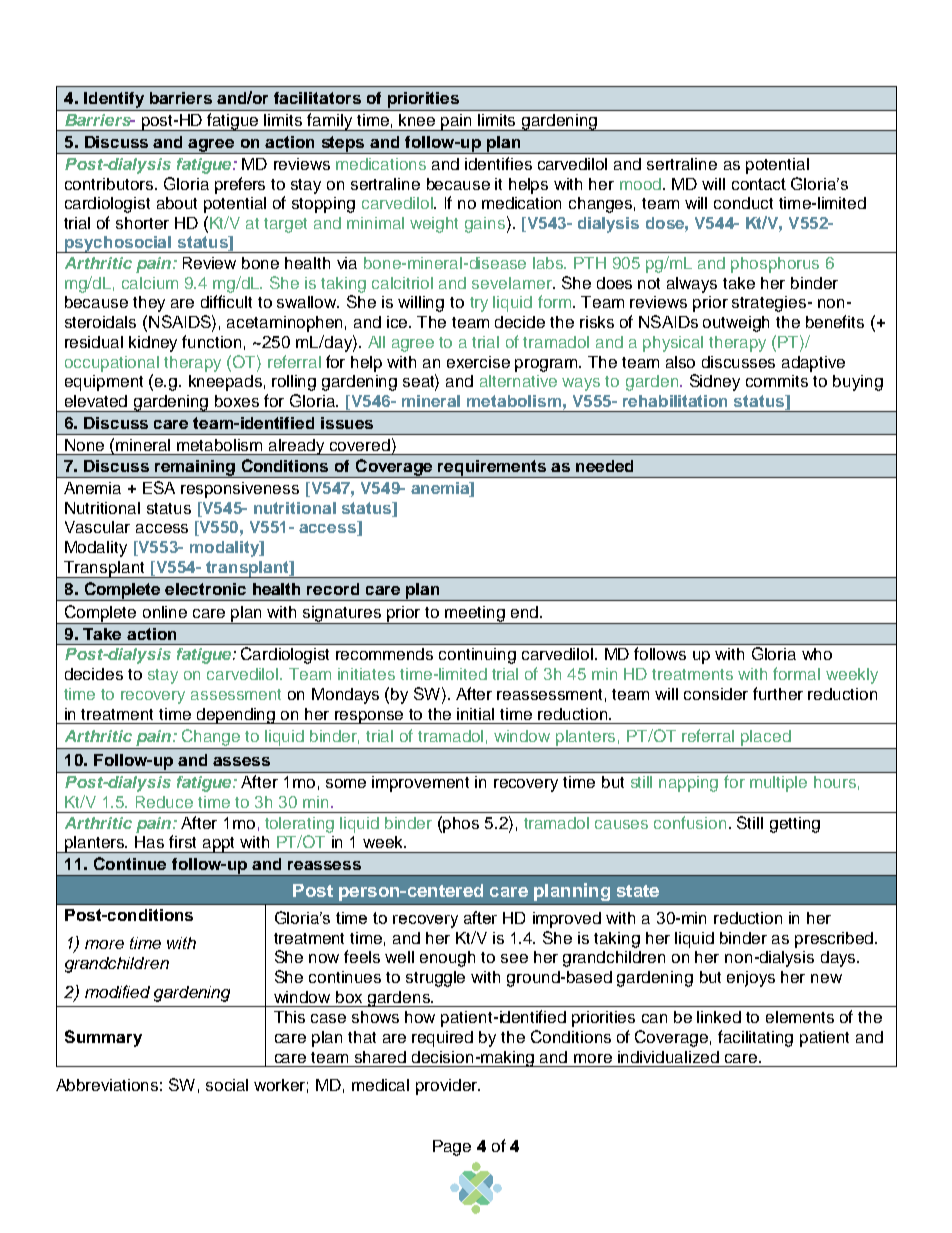  What do you see at coordinates (114, 100) in the screenshot?
I see `Identify` at bounding box center [114, 100].
